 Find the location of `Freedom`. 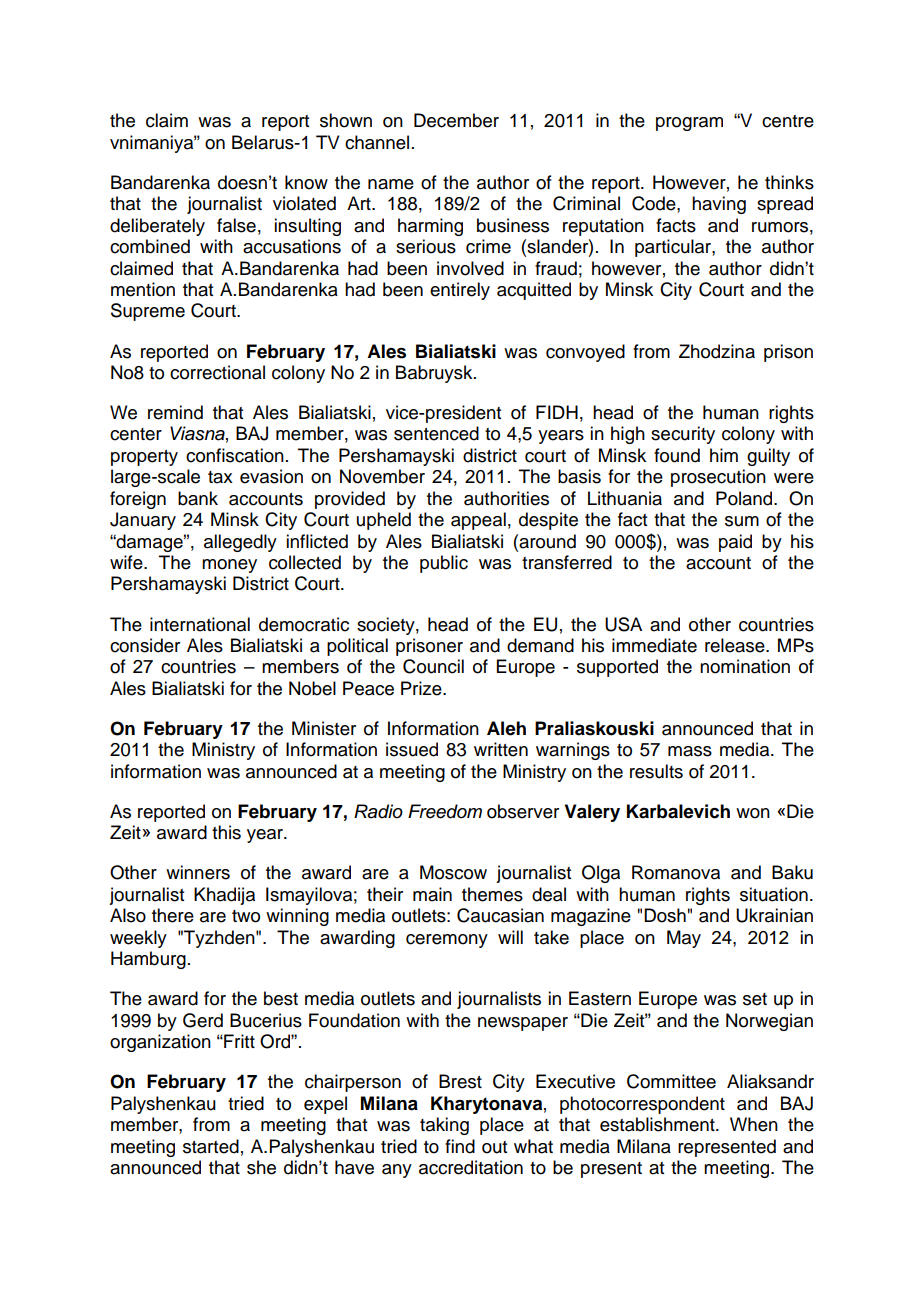

Freedom is located at coordinates (445, 811).
